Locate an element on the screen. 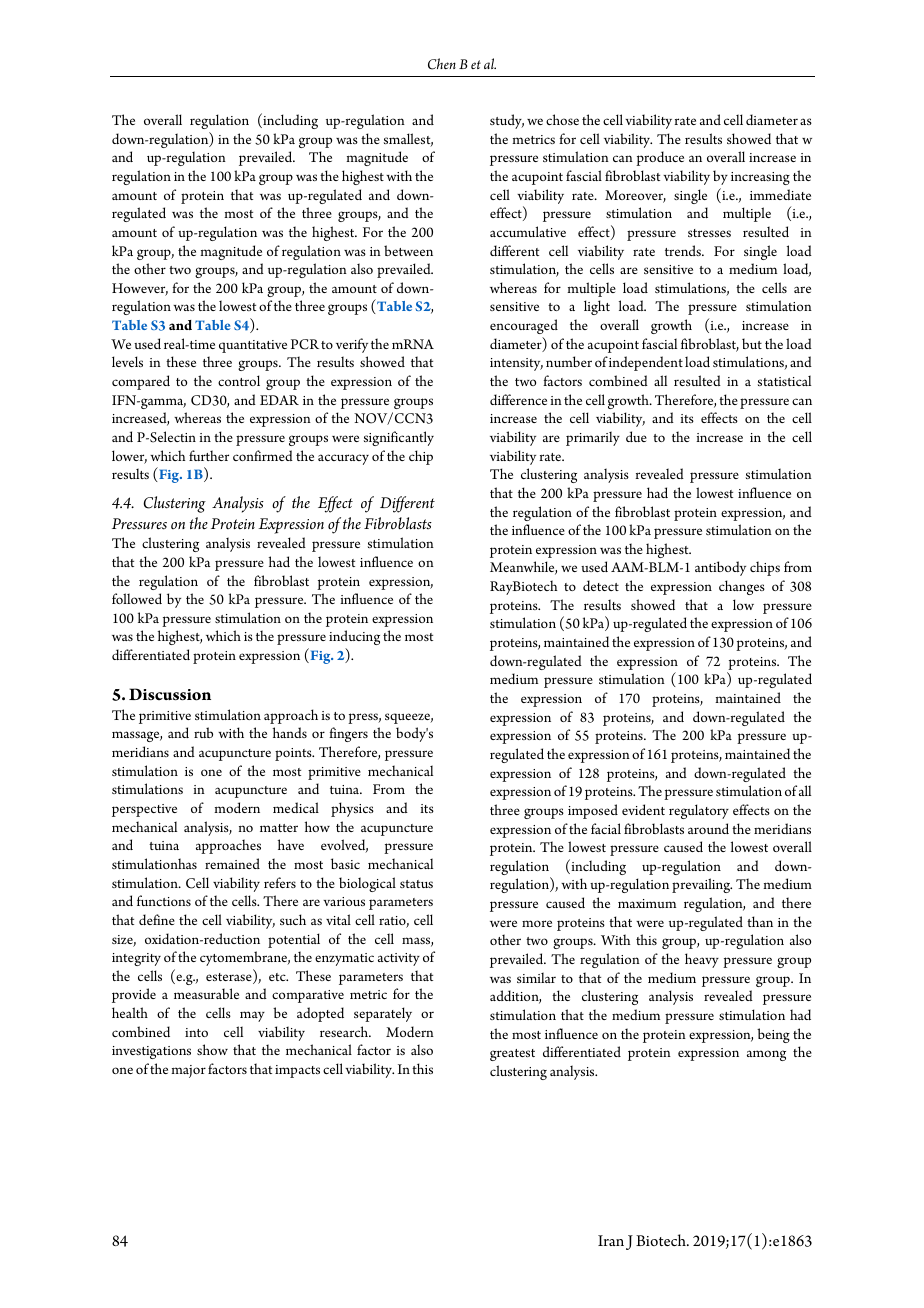  produce is located at coordinates (660, 158).
